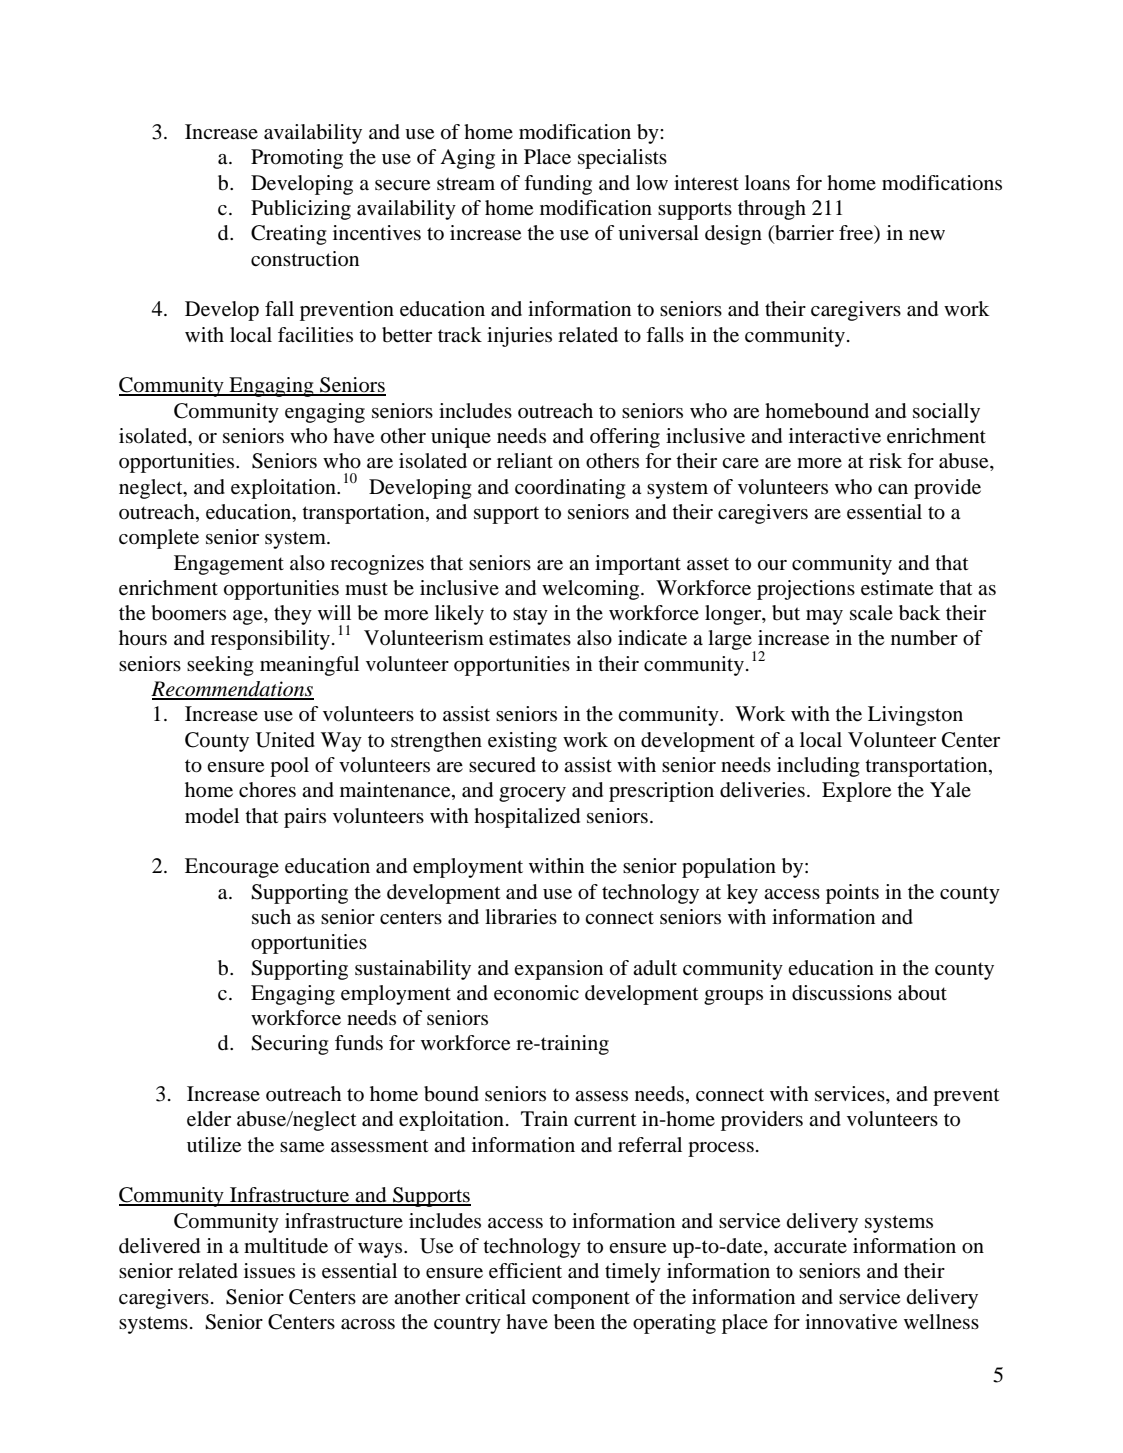 The width and height of the screenshot is (1123, 1453). What do you see at coordinates (301, 210) in the screenshot?
I see `Publicizing` at bounding box center [301, 210].
